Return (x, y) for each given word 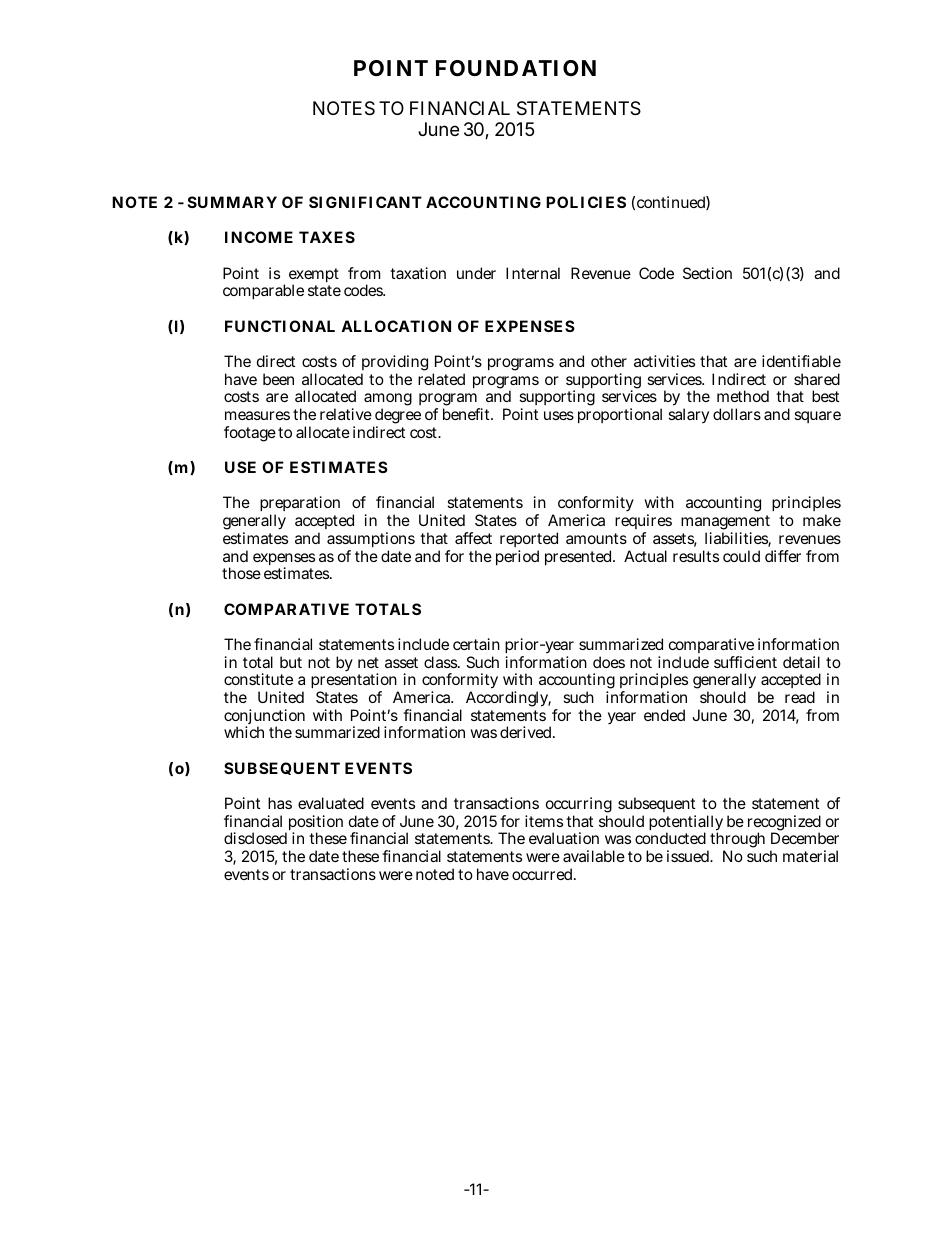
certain (476, 644)
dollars (737, 414)
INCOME (259, 237)
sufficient (745, 662)
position (314, 824)
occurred (542, 874)
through (736, 841)
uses (559, 415)
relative (346, 414)
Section (707, 273)
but (291, 662)
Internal (533, 273)
